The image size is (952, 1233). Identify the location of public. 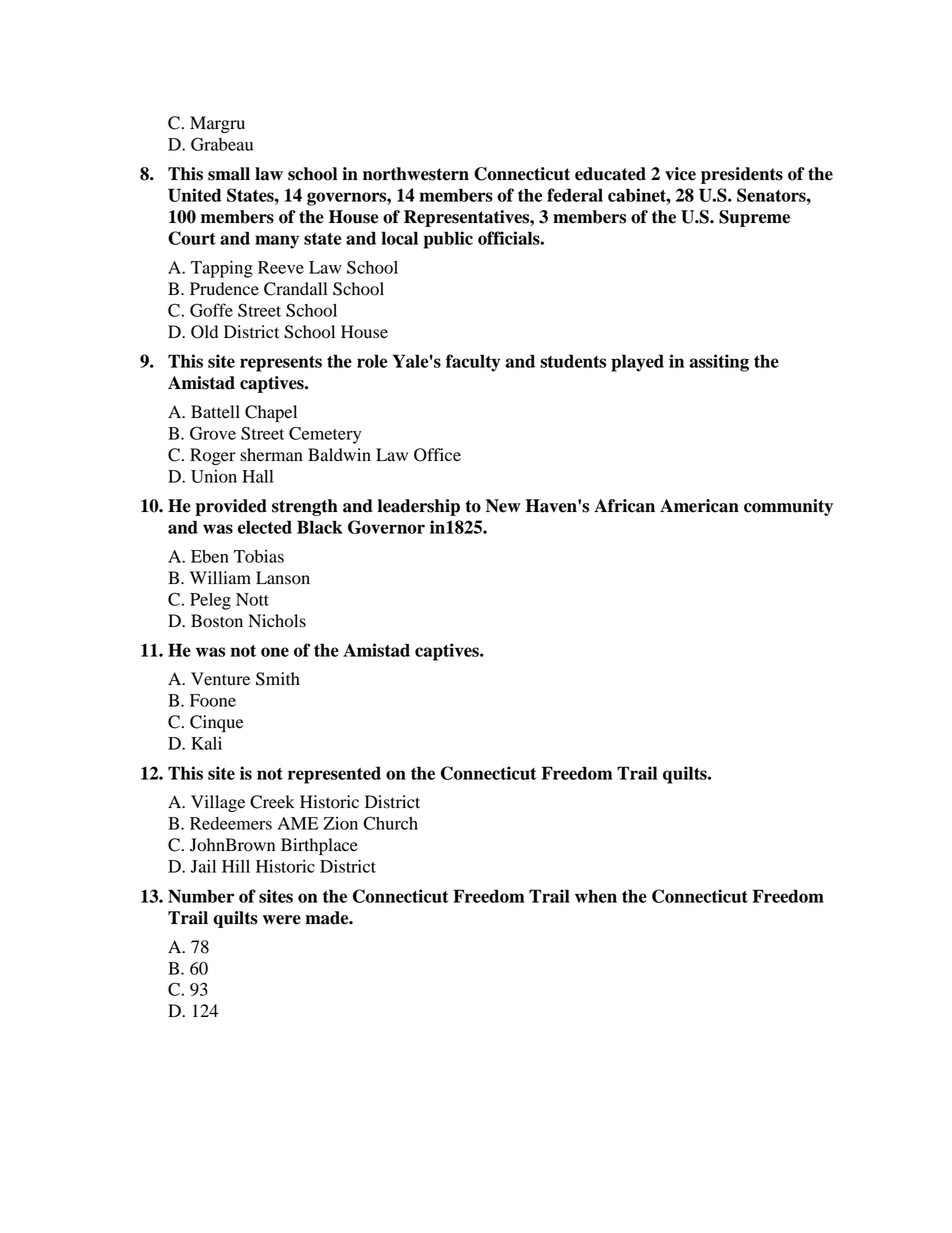
(448, 240).
